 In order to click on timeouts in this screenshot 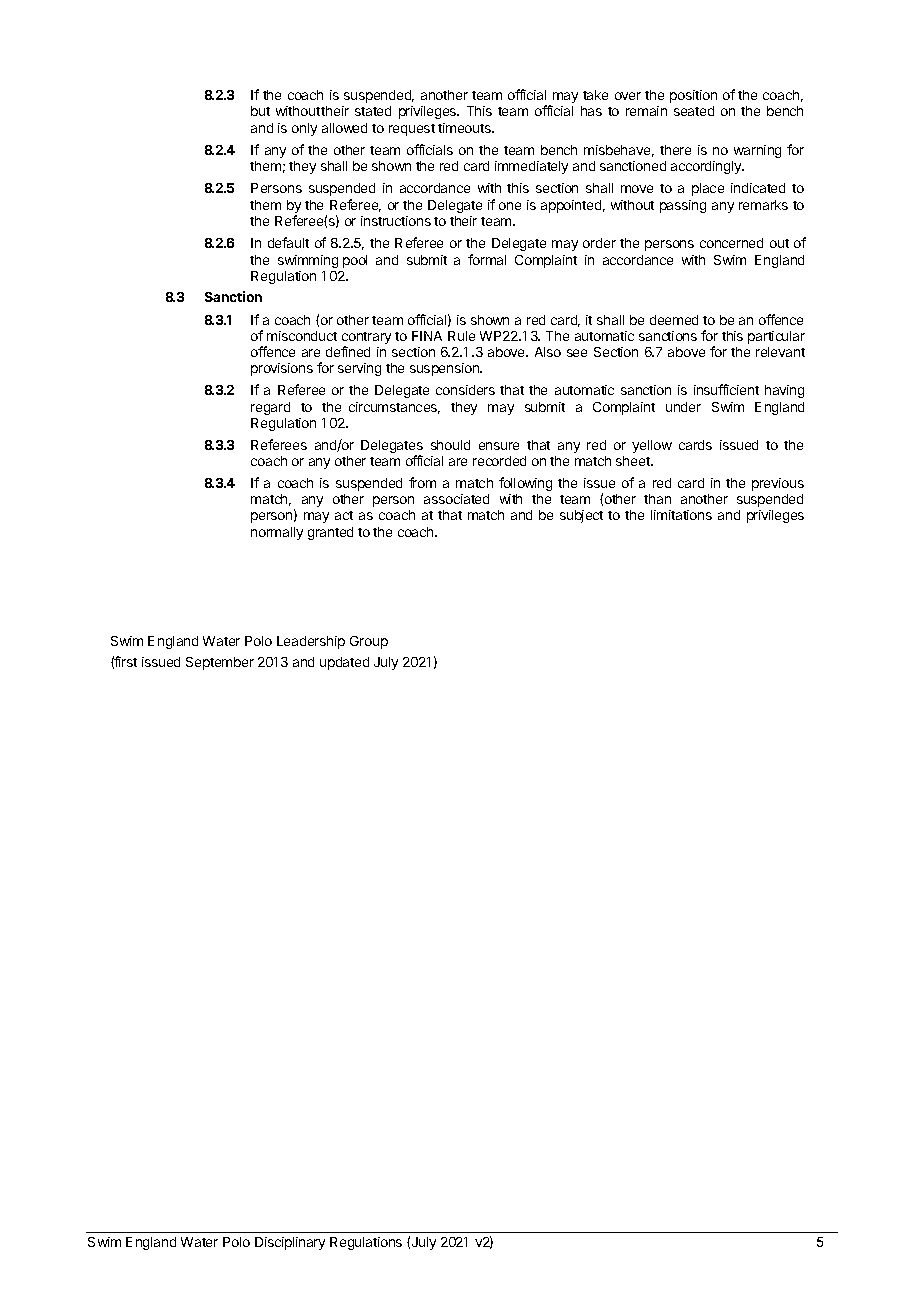, I will do `click(465, 128)`.
